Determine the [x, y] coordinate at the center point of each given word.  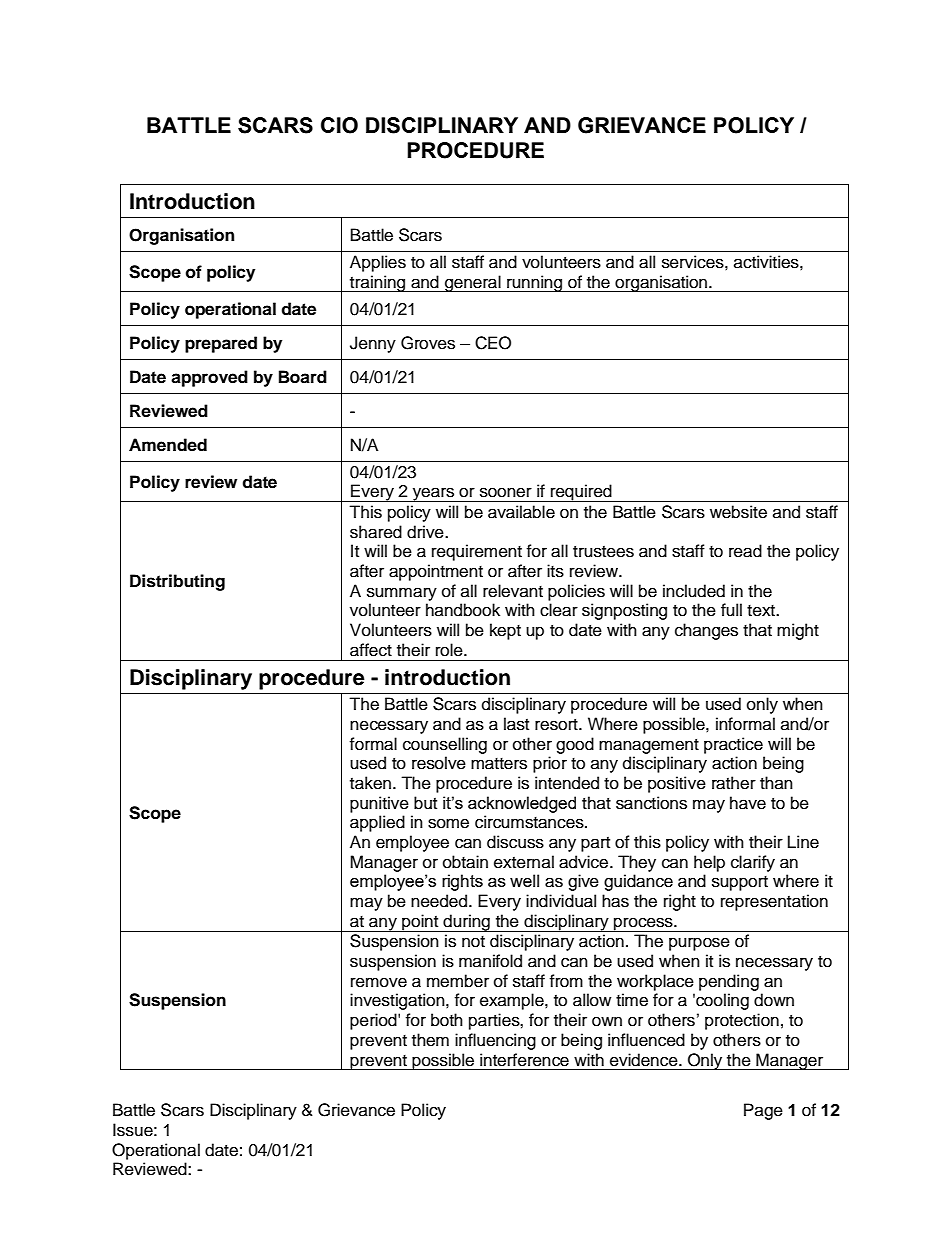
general [473, 283]
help [709, 863]
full [731, 610]
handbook [463, 610]
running [535, 283]
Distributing [177, 582]
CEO [493, 343]
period [374, 1021]
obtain [465, 862]
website [738, 512]
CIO [339, 125]
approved [209, 378]
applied [377, 823]
